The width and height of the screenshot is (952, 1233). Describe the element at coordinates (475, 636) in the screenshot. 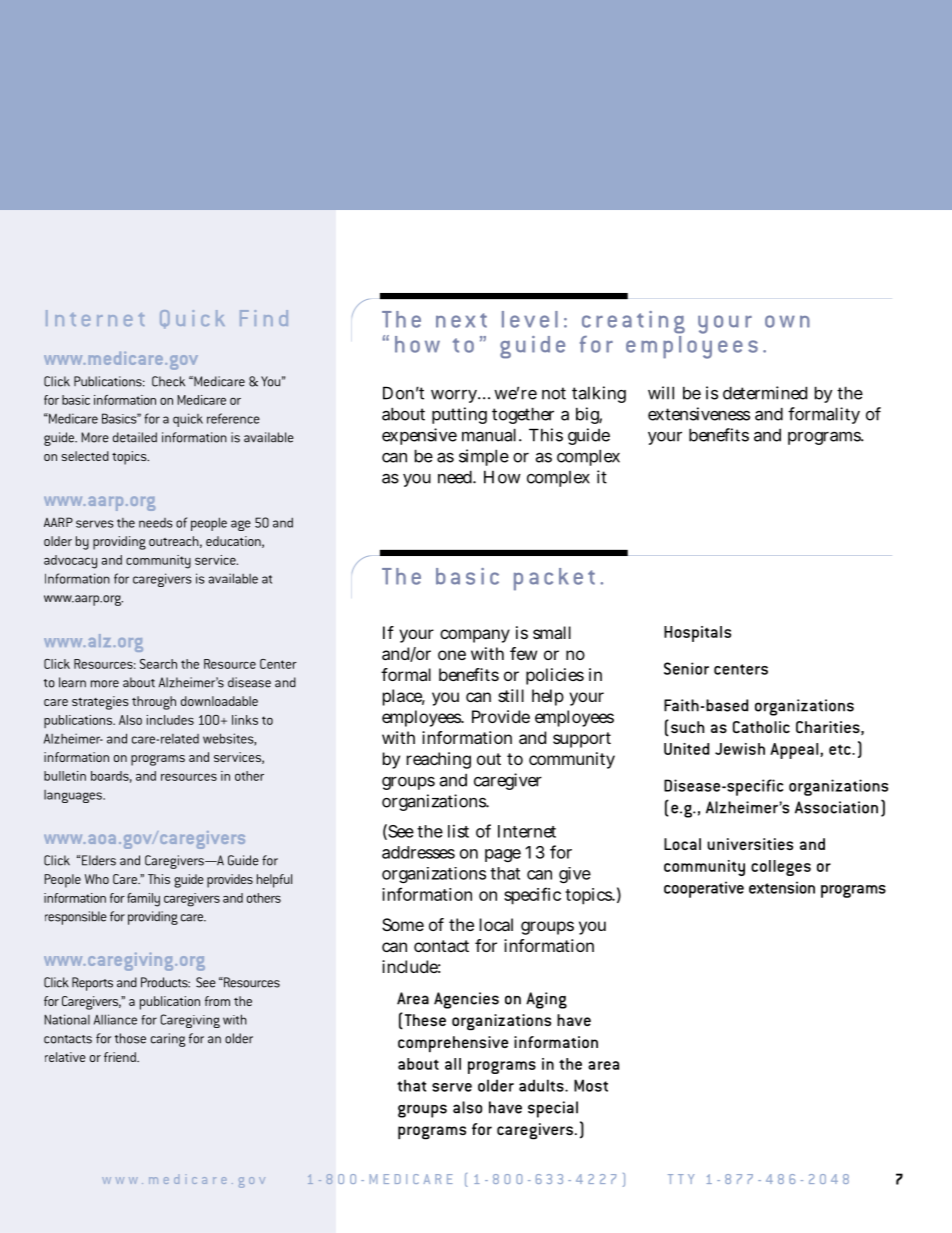

I see `company` at that location.
